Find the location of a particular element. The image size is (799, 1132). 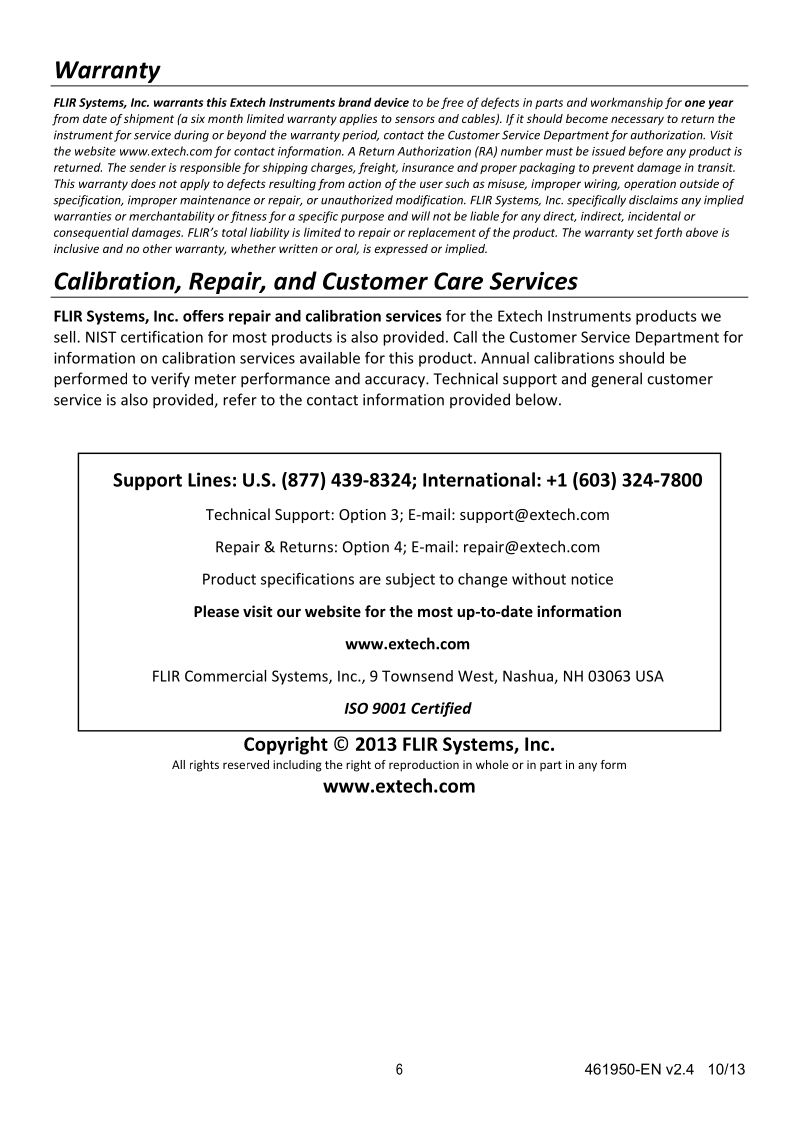

notice is located at coordinates (592, 579).
